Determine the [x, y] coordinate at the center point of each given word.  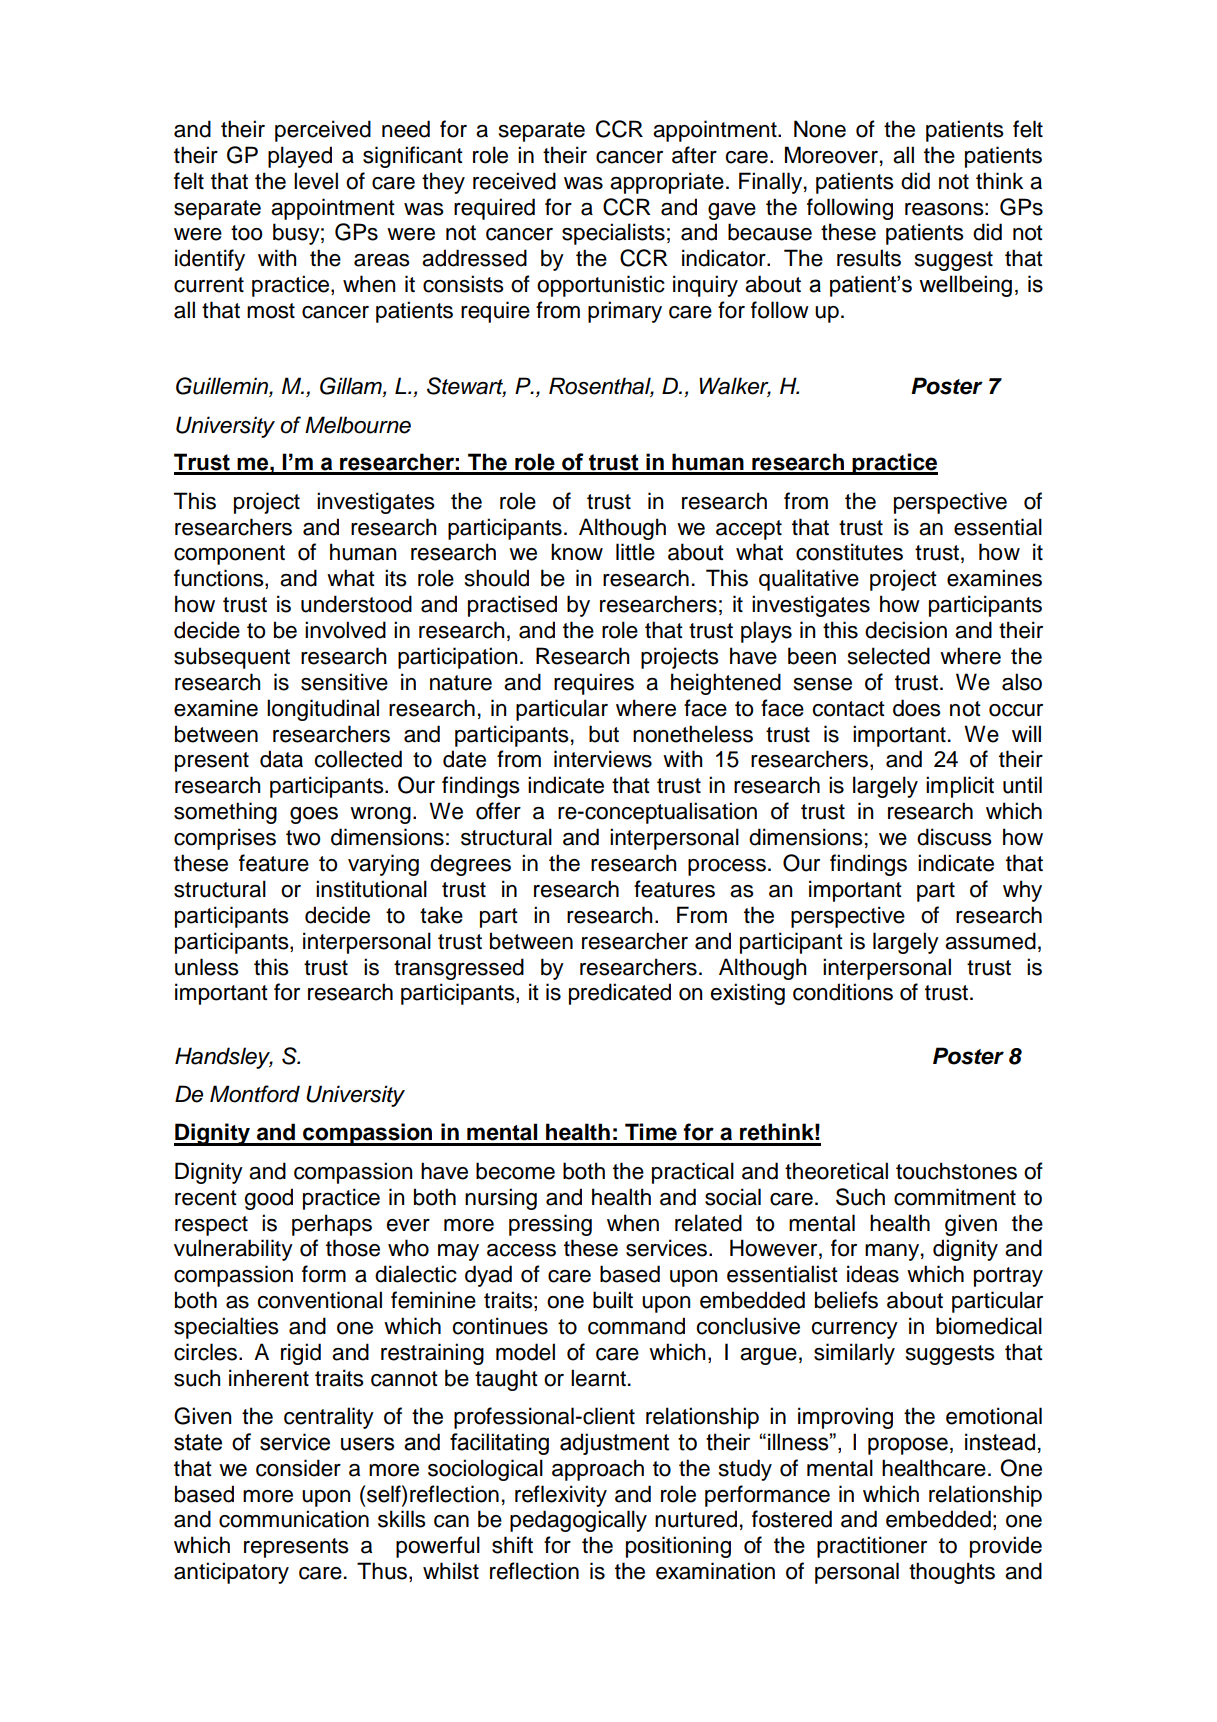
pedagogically [578, 1521]
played [300, 157]
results [869, 258]
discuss [954, 837]
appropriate [667, 183]
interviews [603, 759]
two [303, 838]
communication [294, 1519]
